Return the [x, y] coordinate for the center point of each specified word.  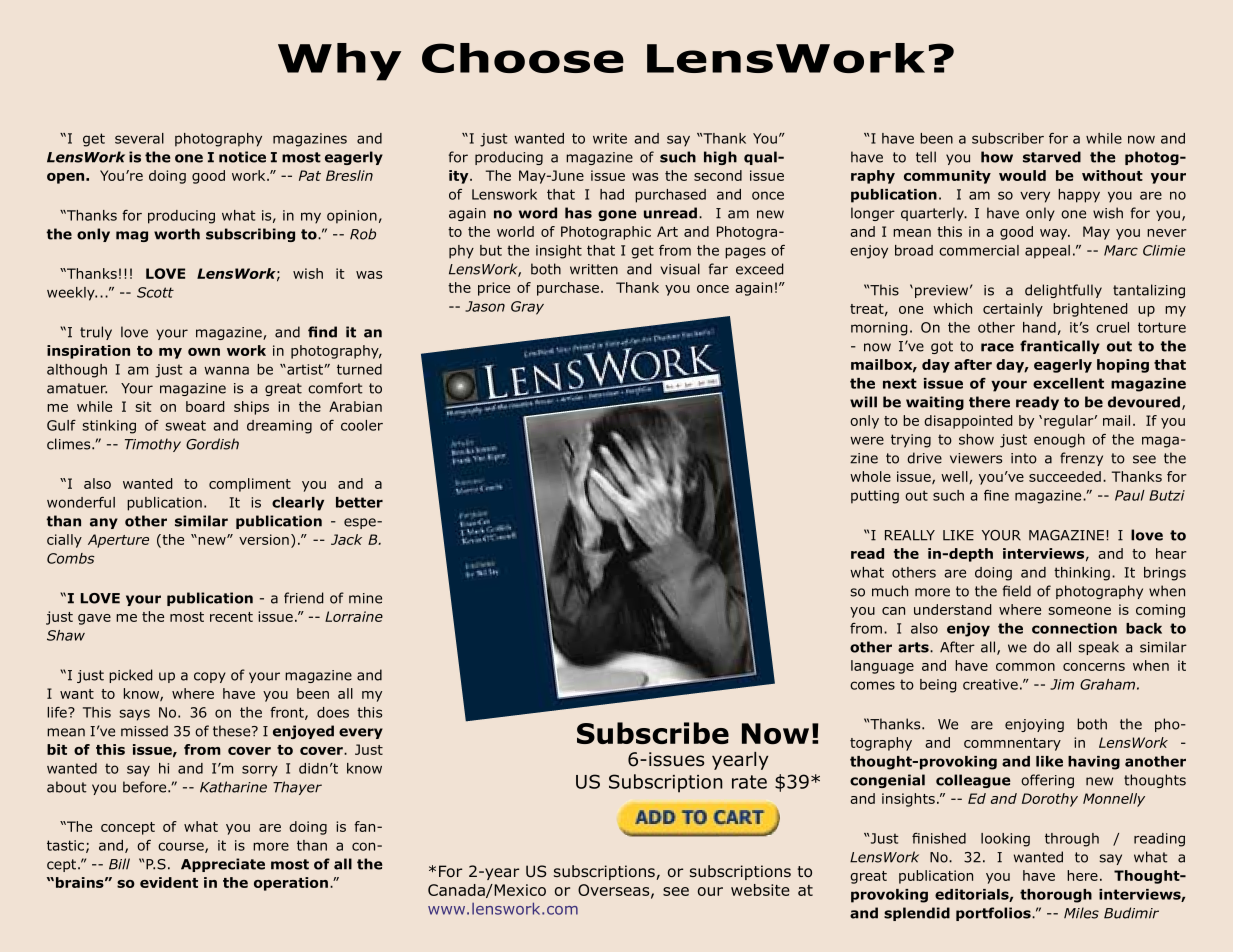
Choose [523, 58]
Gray [527, 308]
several [139, 138]
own [204, 352]
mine [365, 598]
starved [1052, 157]
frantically [1060, 347]
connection [1074, 628]
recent [231, 617]
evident [169, 882]
